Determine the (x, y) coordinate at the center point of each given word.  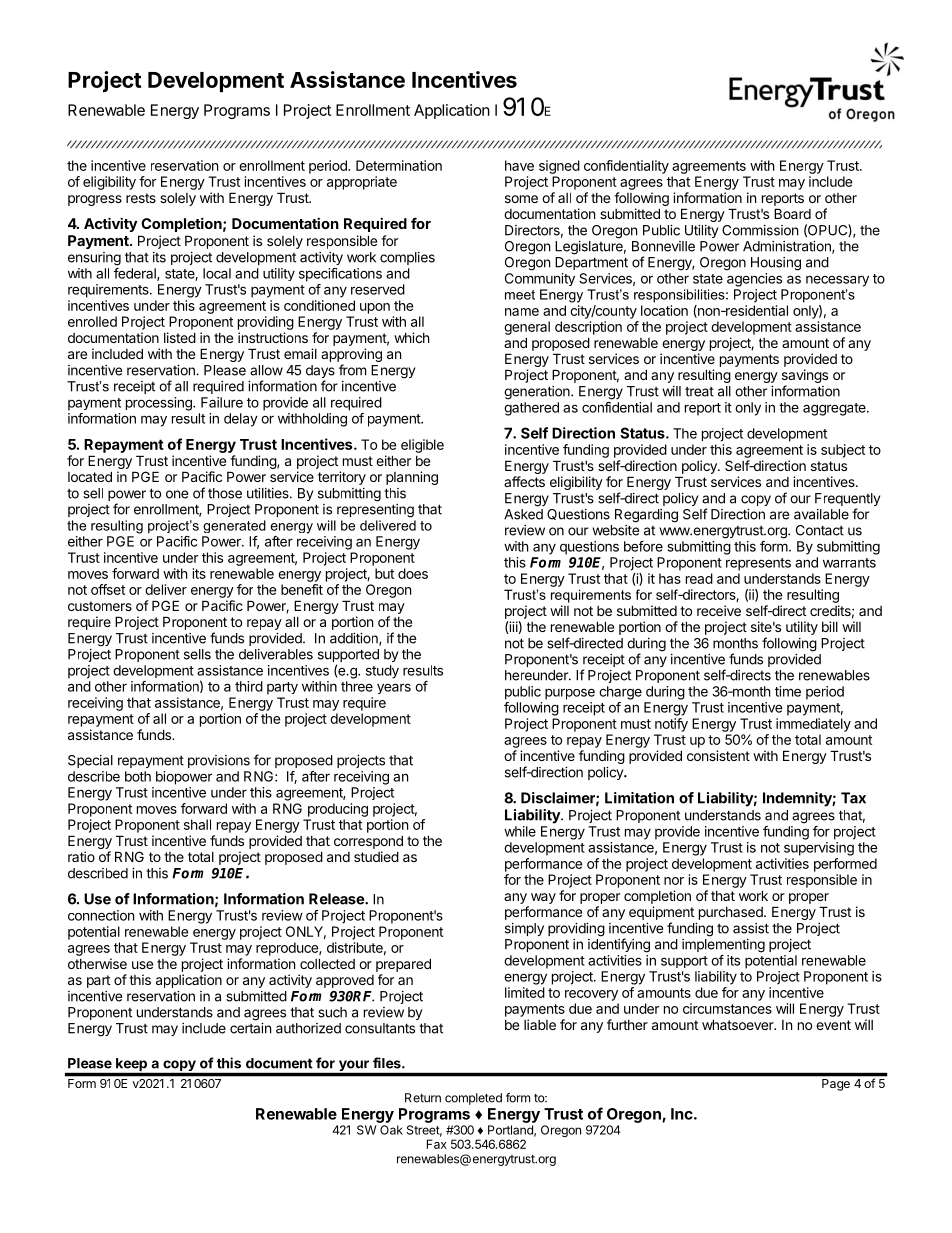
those (225, 493)
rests (141, 198)
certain (250, 1028)
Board (792, 213)
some (521, 199)
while (520, 831)
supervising (819, 849)
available (821, 514)
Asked (523, 514)
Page (836, 1085)
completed (473, 1099)
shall (197, 824)
